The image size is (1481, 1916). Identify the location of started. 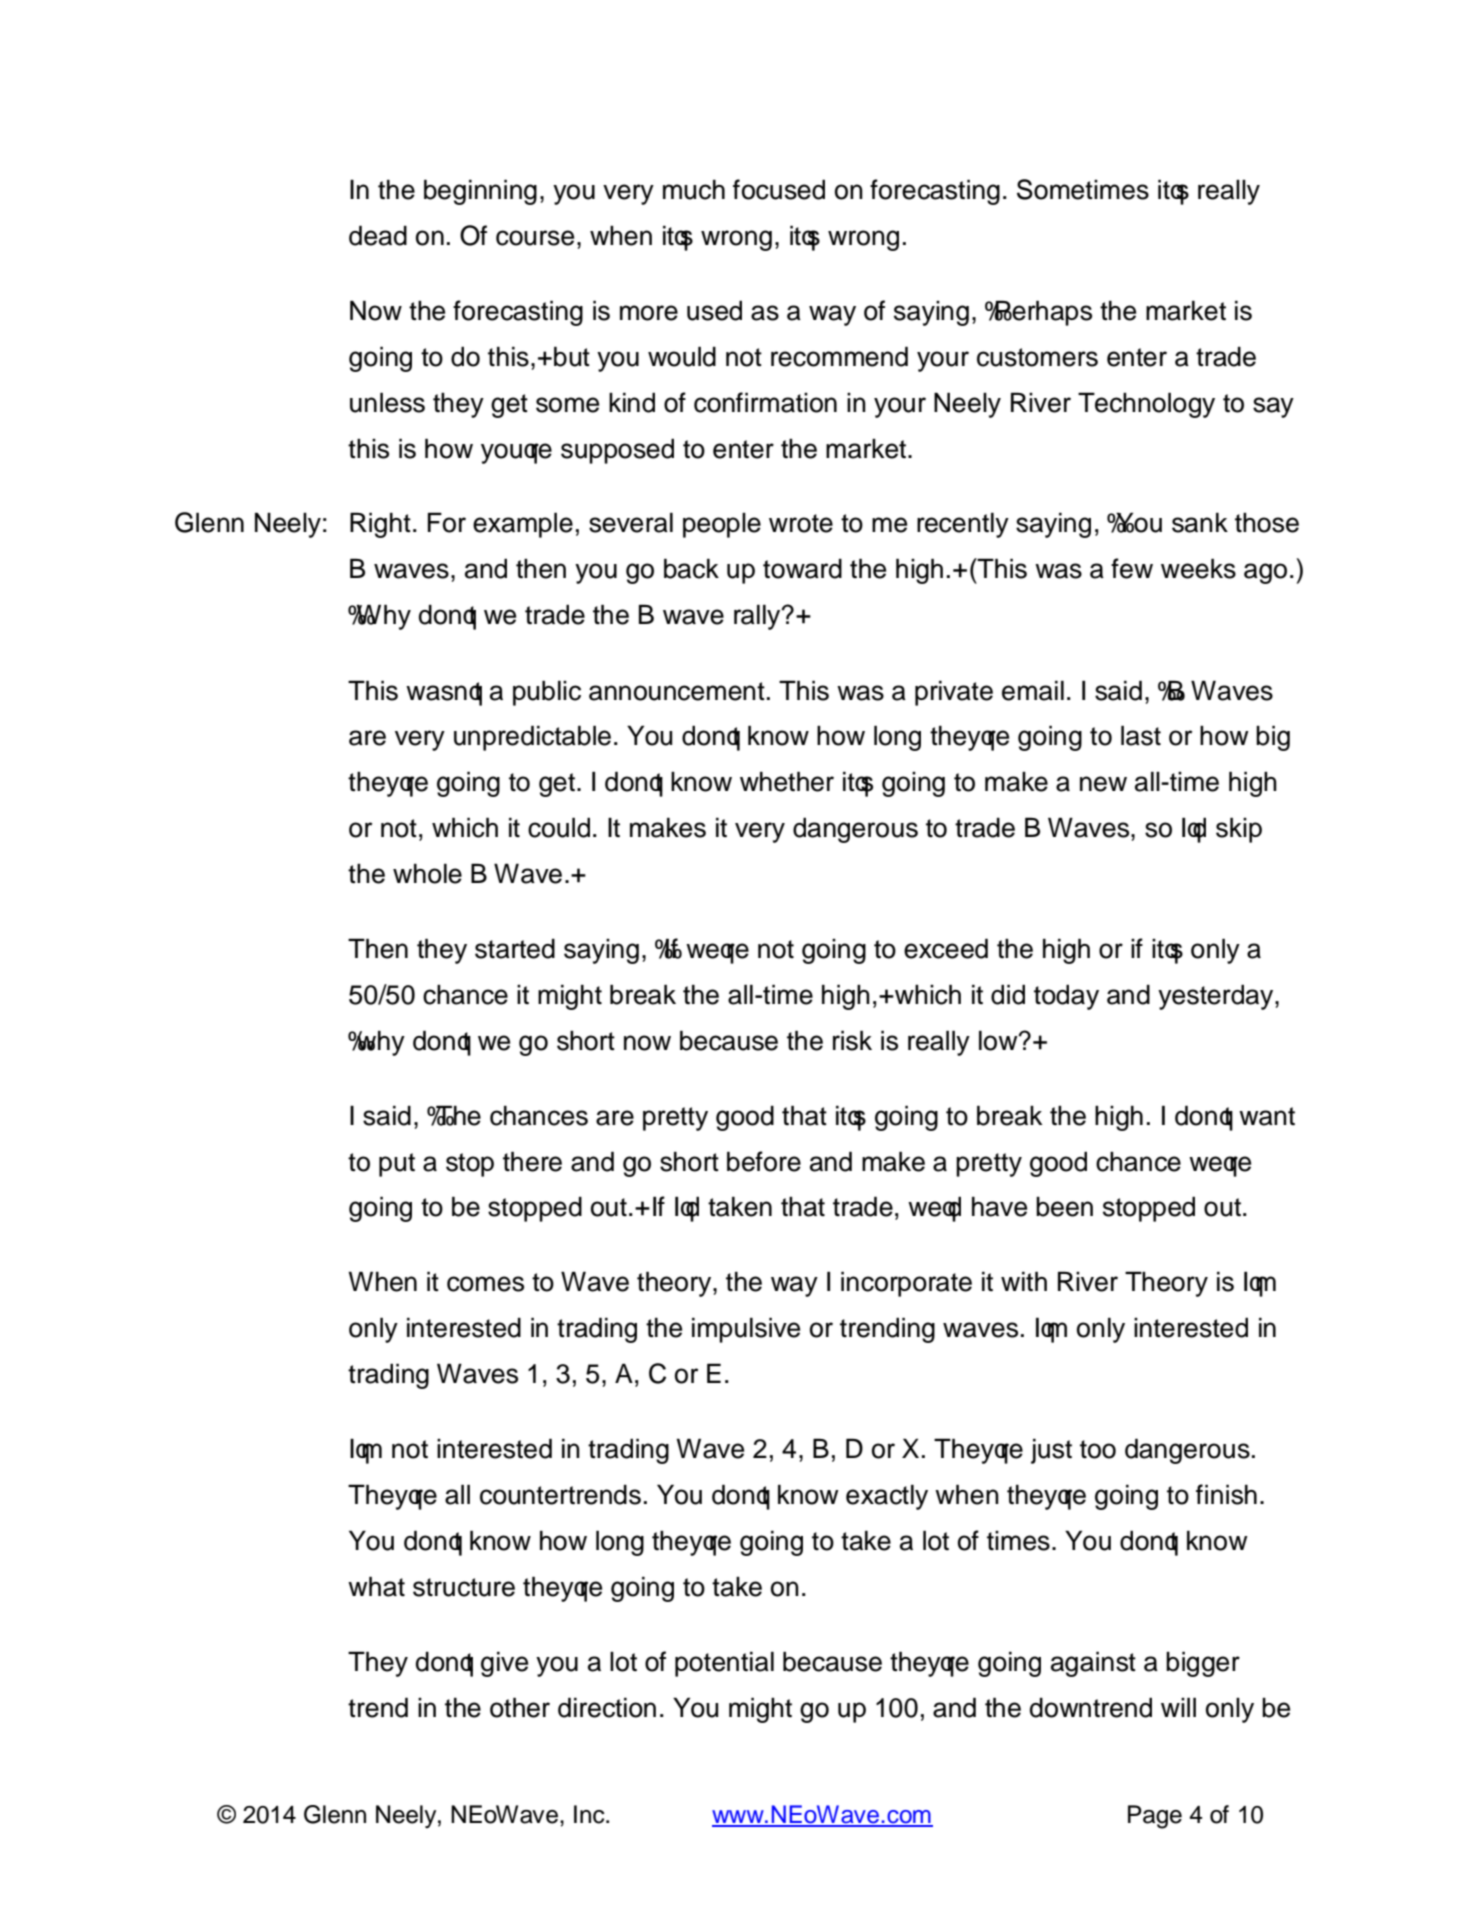
(515, 948).
